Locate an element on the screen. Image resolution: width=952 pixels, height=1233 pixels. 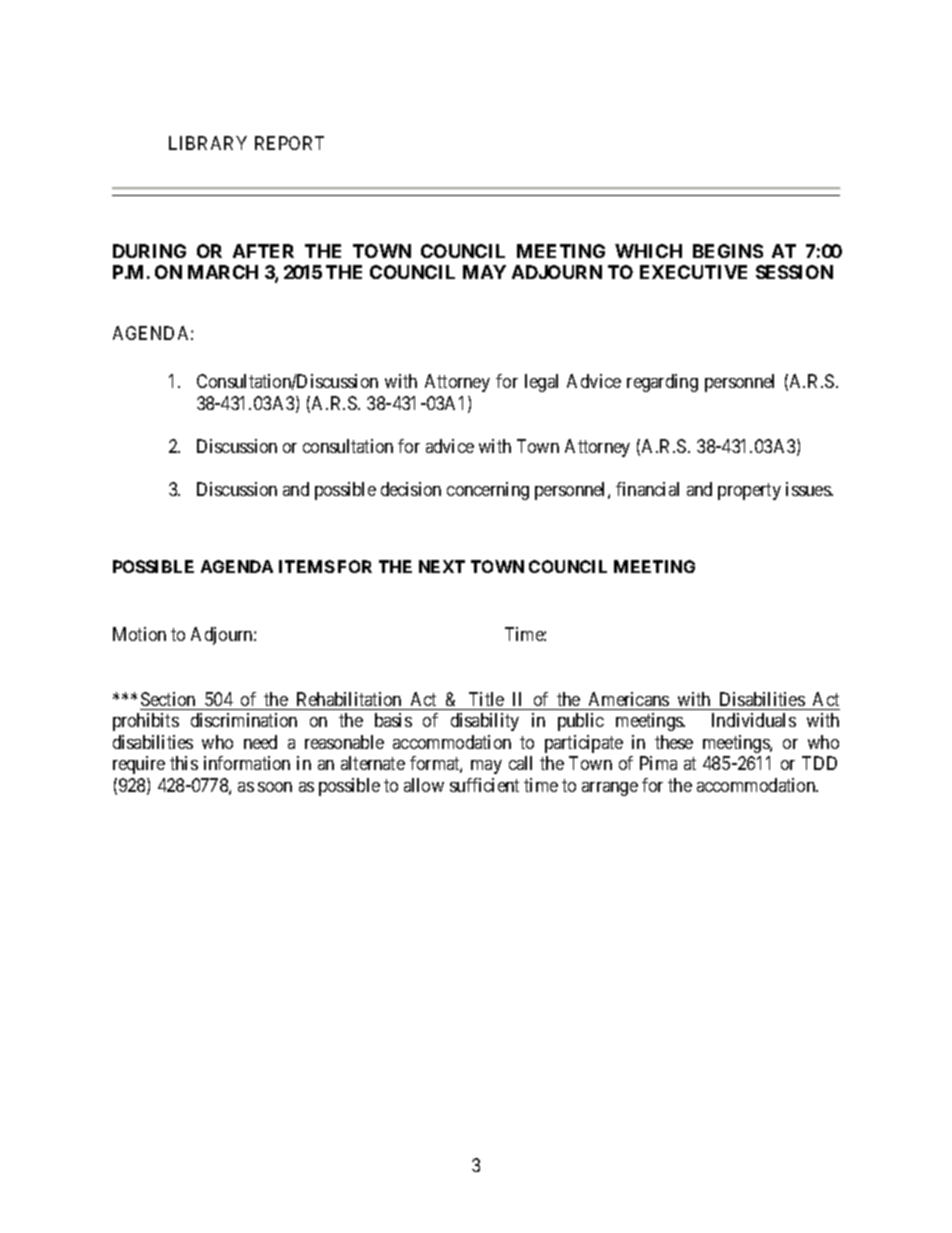
LIBRARY is located at coordinates (208, 143).
